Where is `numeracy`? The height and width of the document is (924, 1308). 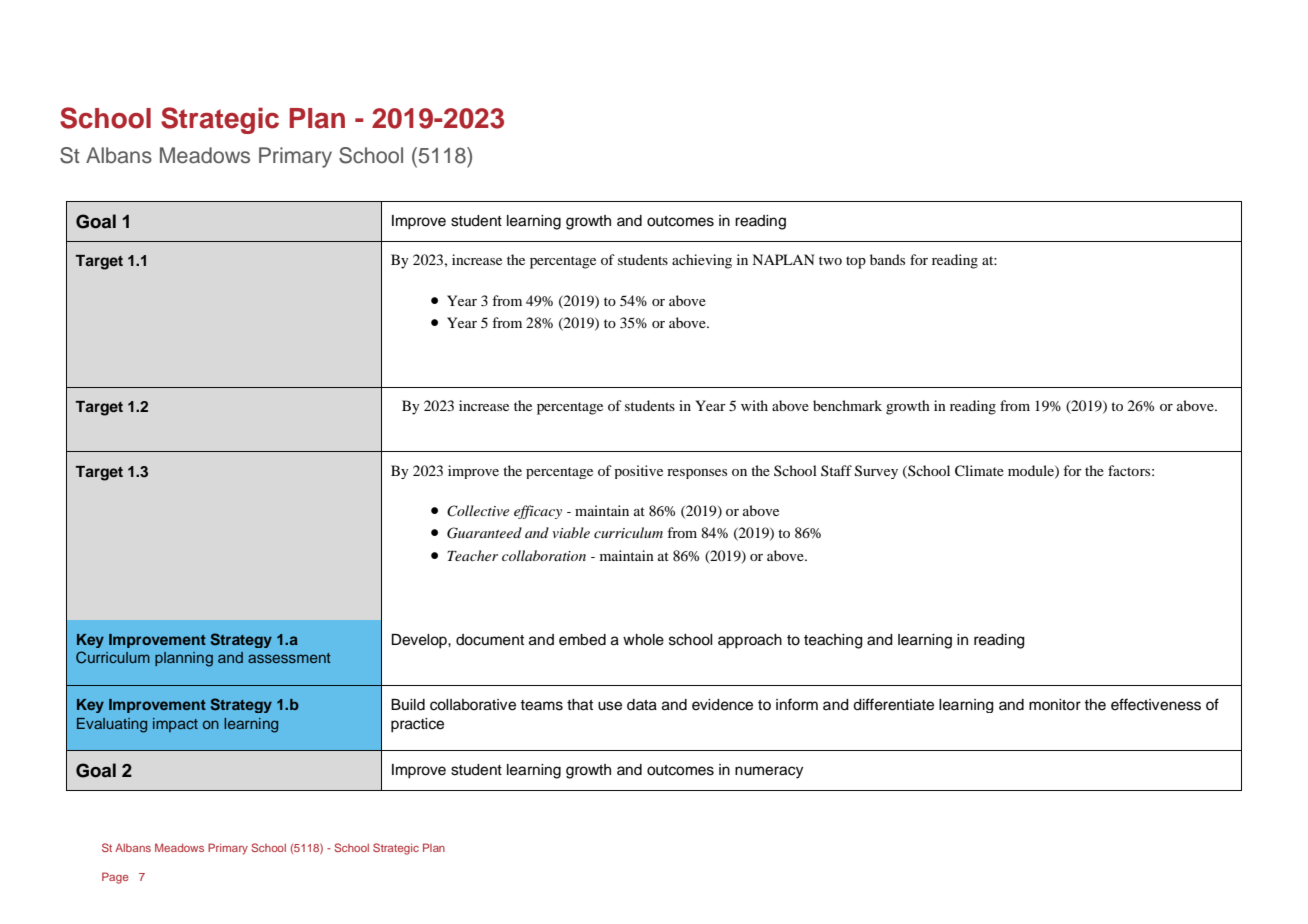
numeracy is located at coordinates (769, 772).
